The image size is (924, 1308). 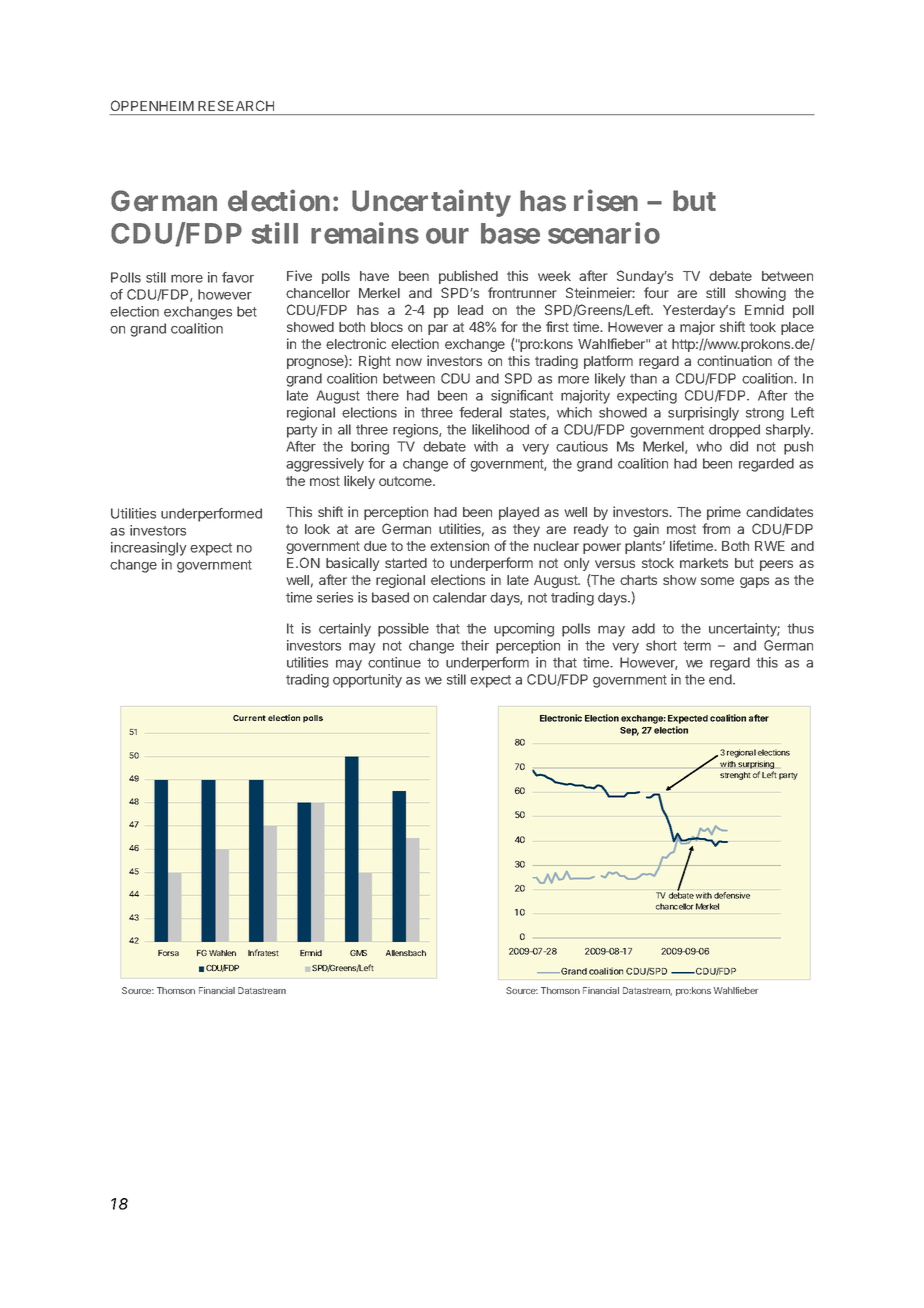 What do you see at coordinates (459, 545) in the image?
I see `extension` at bounding box center [459, 545].
